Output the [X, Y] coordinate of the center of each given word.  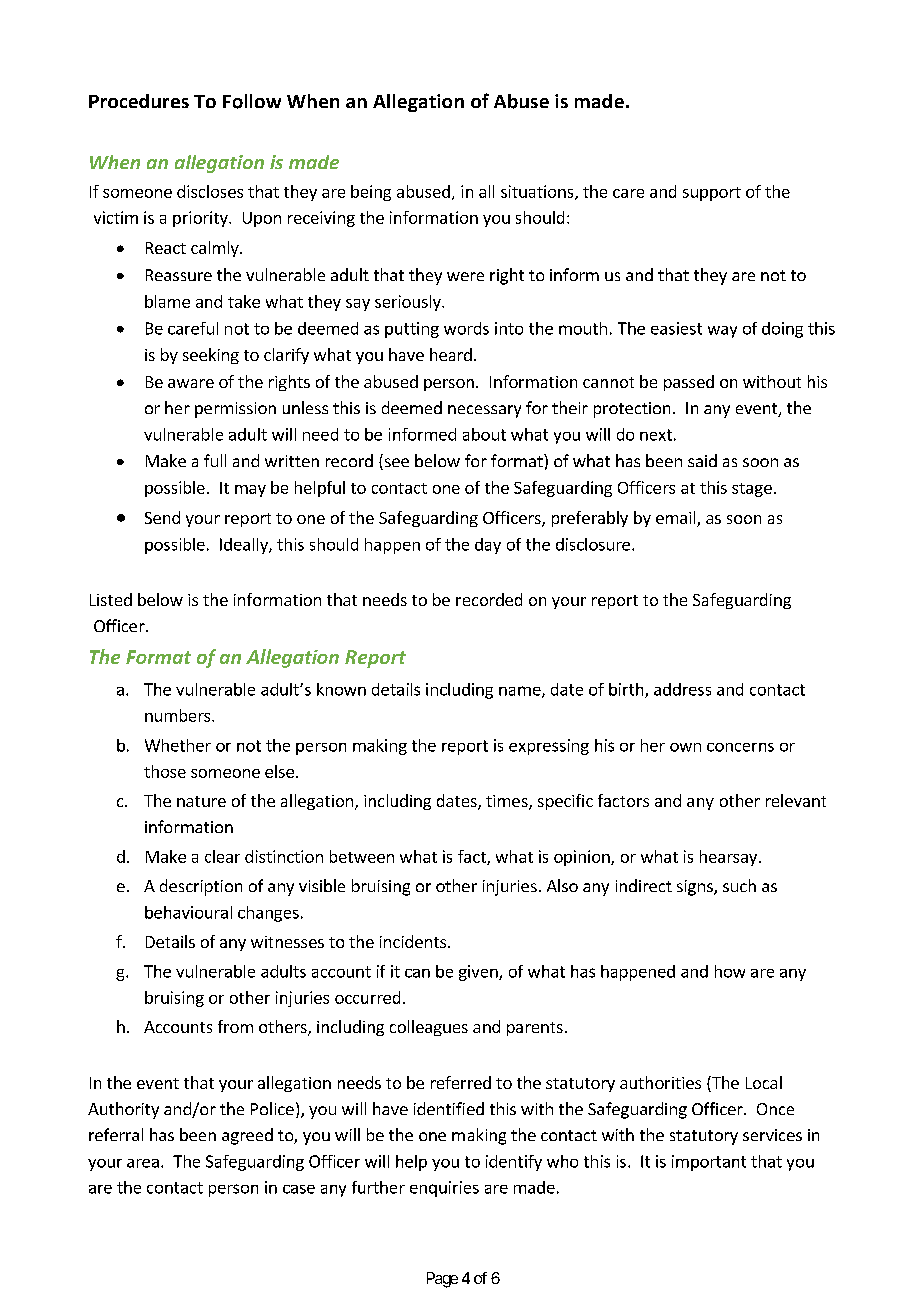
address [682, 689]
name [521, 692]
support [712, 194]
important [709, 1163]
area [143, 1163]
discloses [210, 191]
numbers [179, 715]
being [371, 193]
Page [442, 1280]
